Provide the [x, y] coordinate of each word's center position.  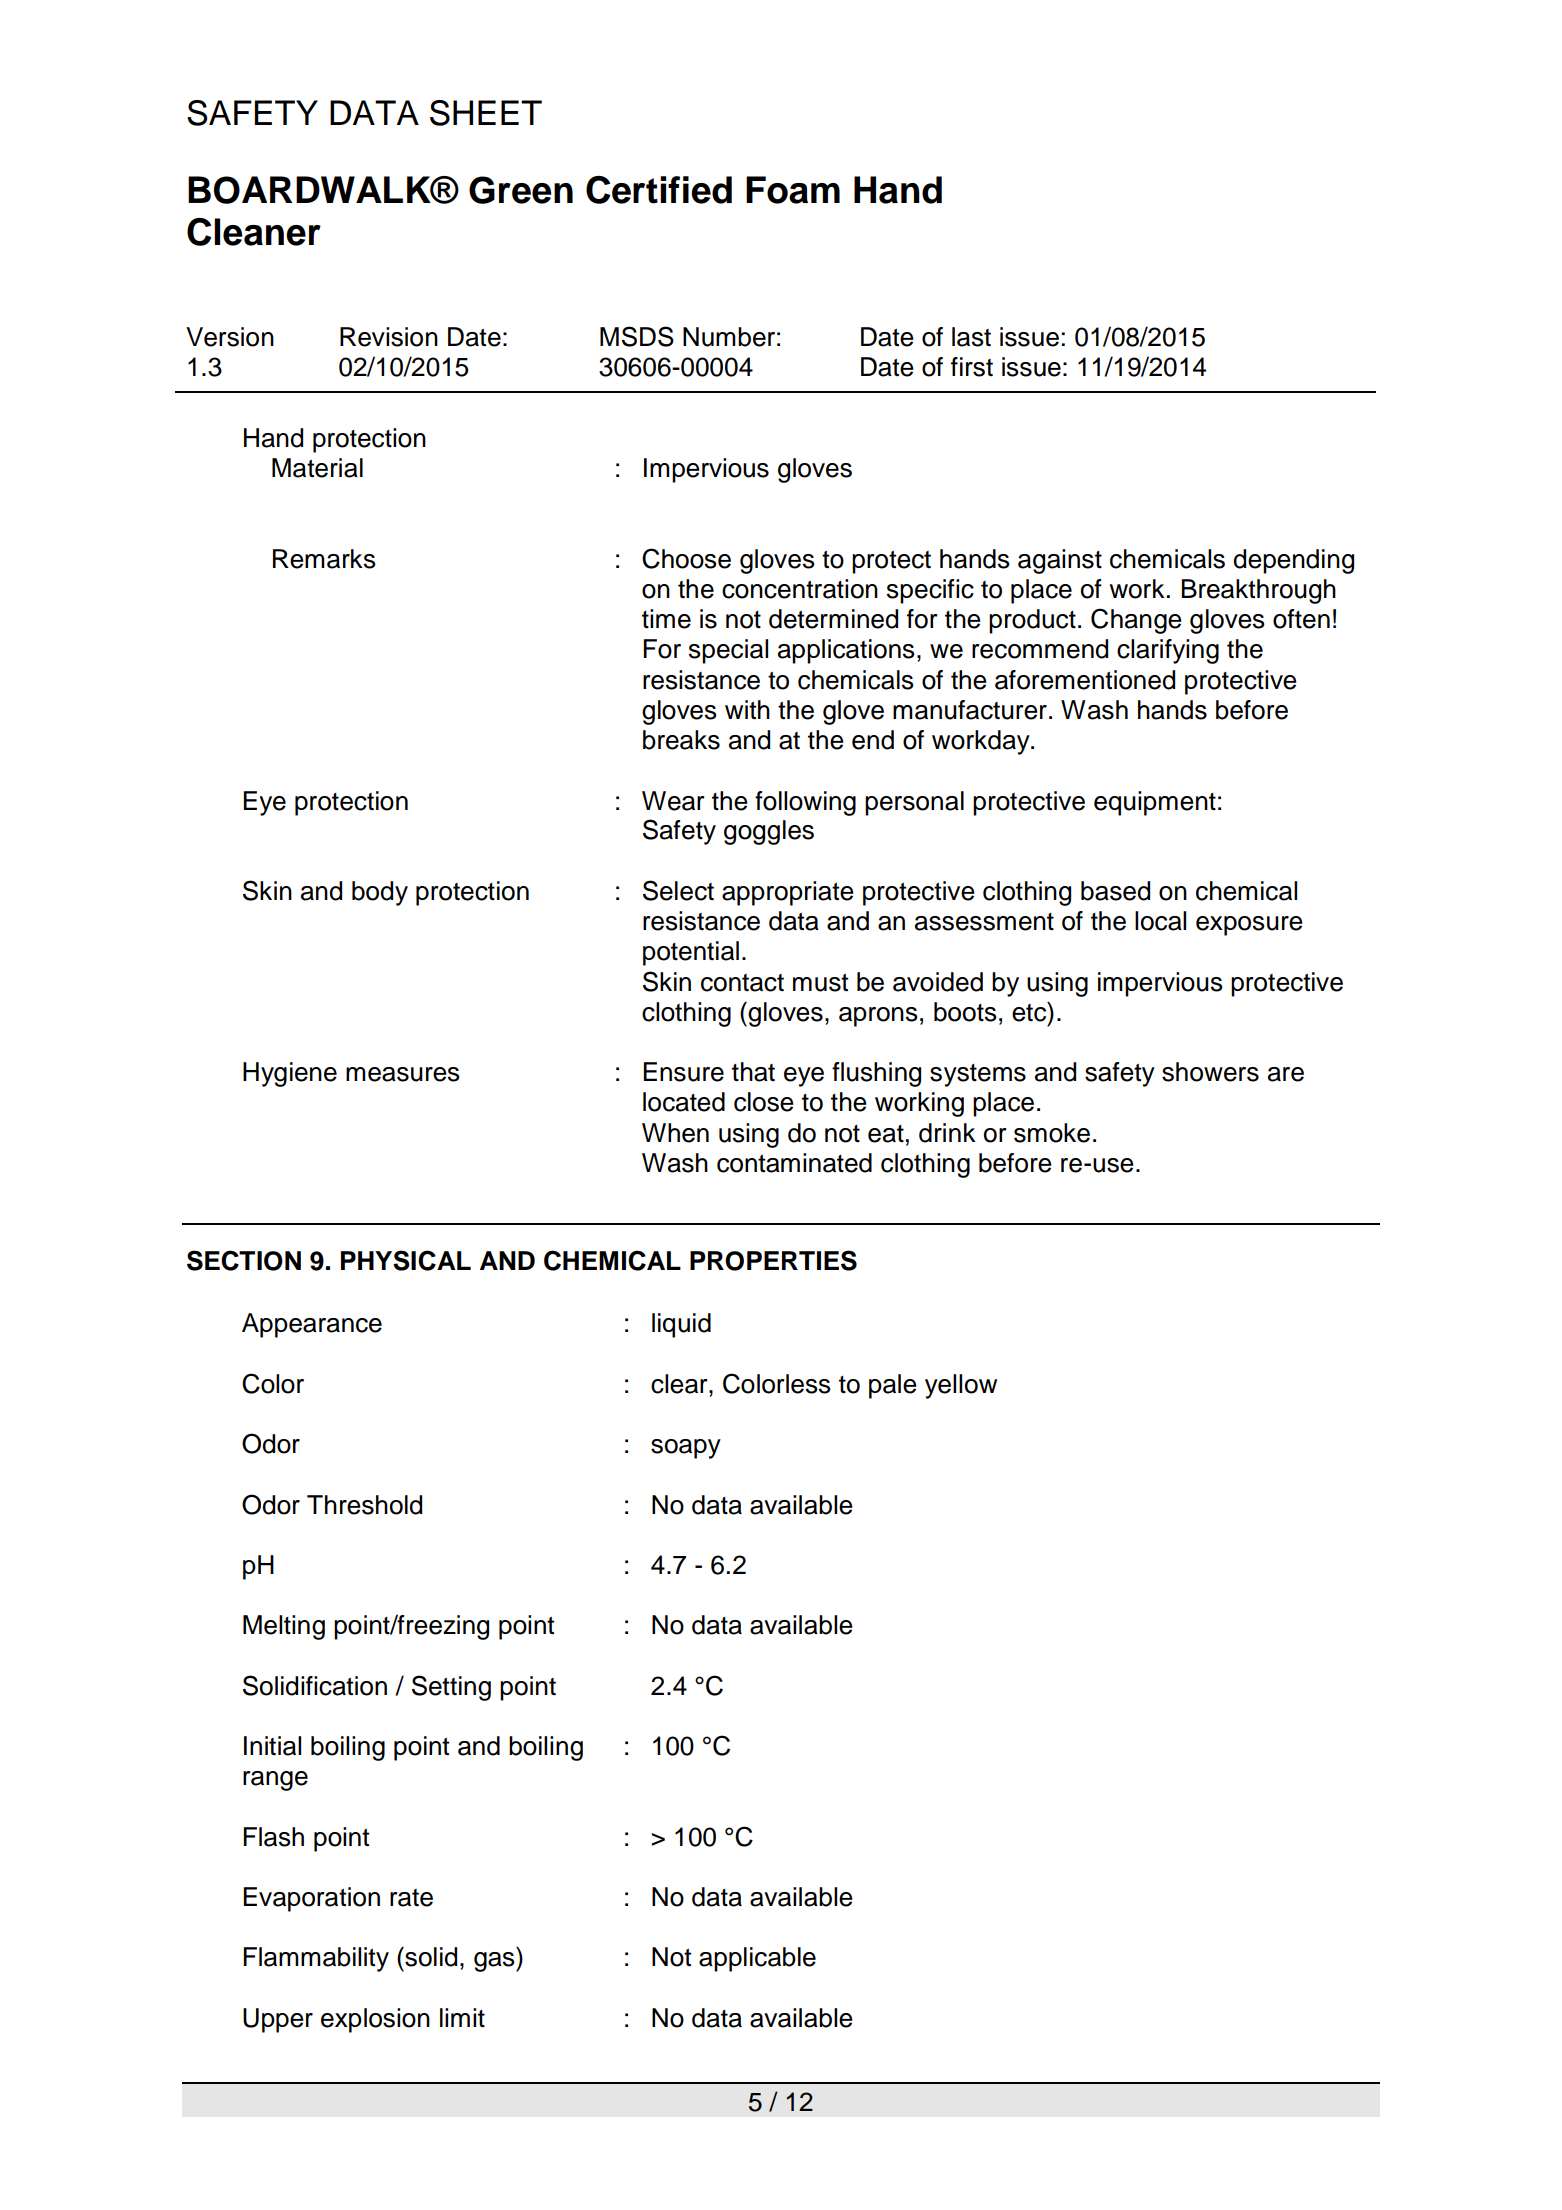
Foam [793, 190]
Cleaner [254, 232]
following [805, 803]
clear [680, 1384]
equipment [1155, 803]
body [380, 893]
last [971, 337]
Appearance [312, 1325]
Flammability [316, 1959]
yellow [961, 1386]
